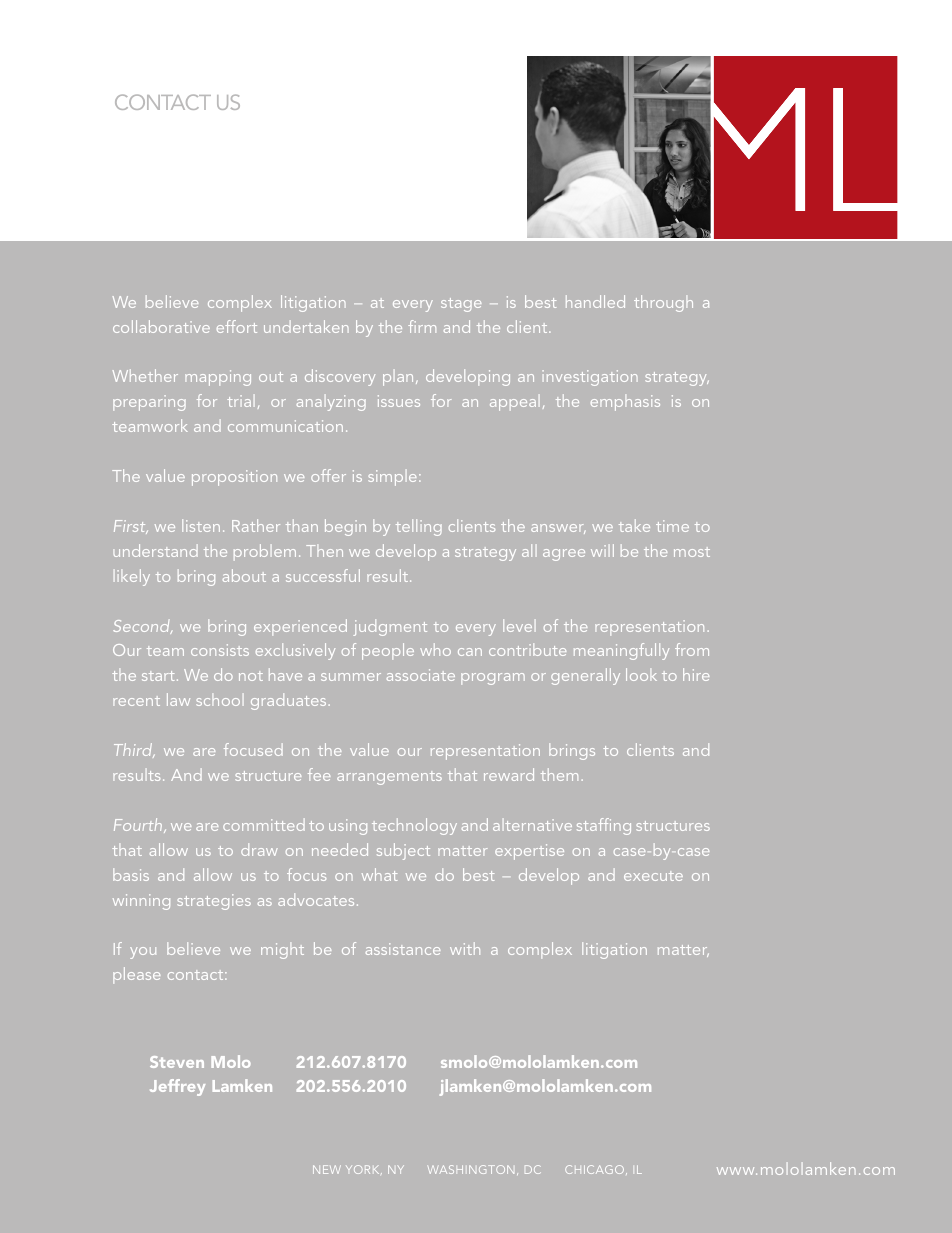 This screenshot has height=1233, width=952. What do you see at coordinates (595, 301) in the screenshot?
I see `handled` at bounding box center [595, 301].
